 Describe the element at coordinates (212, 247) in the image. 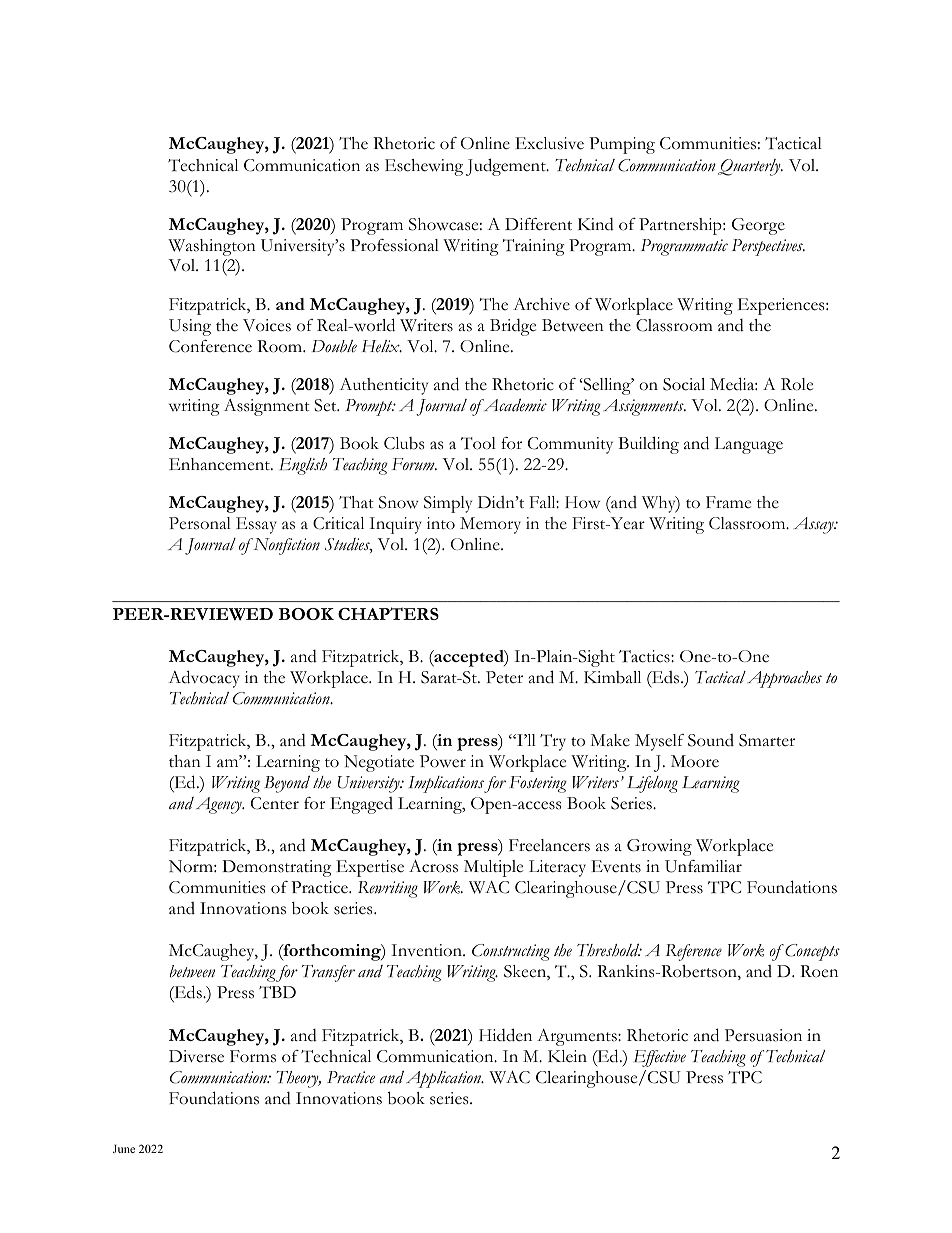

I see `Washington` at that location.
